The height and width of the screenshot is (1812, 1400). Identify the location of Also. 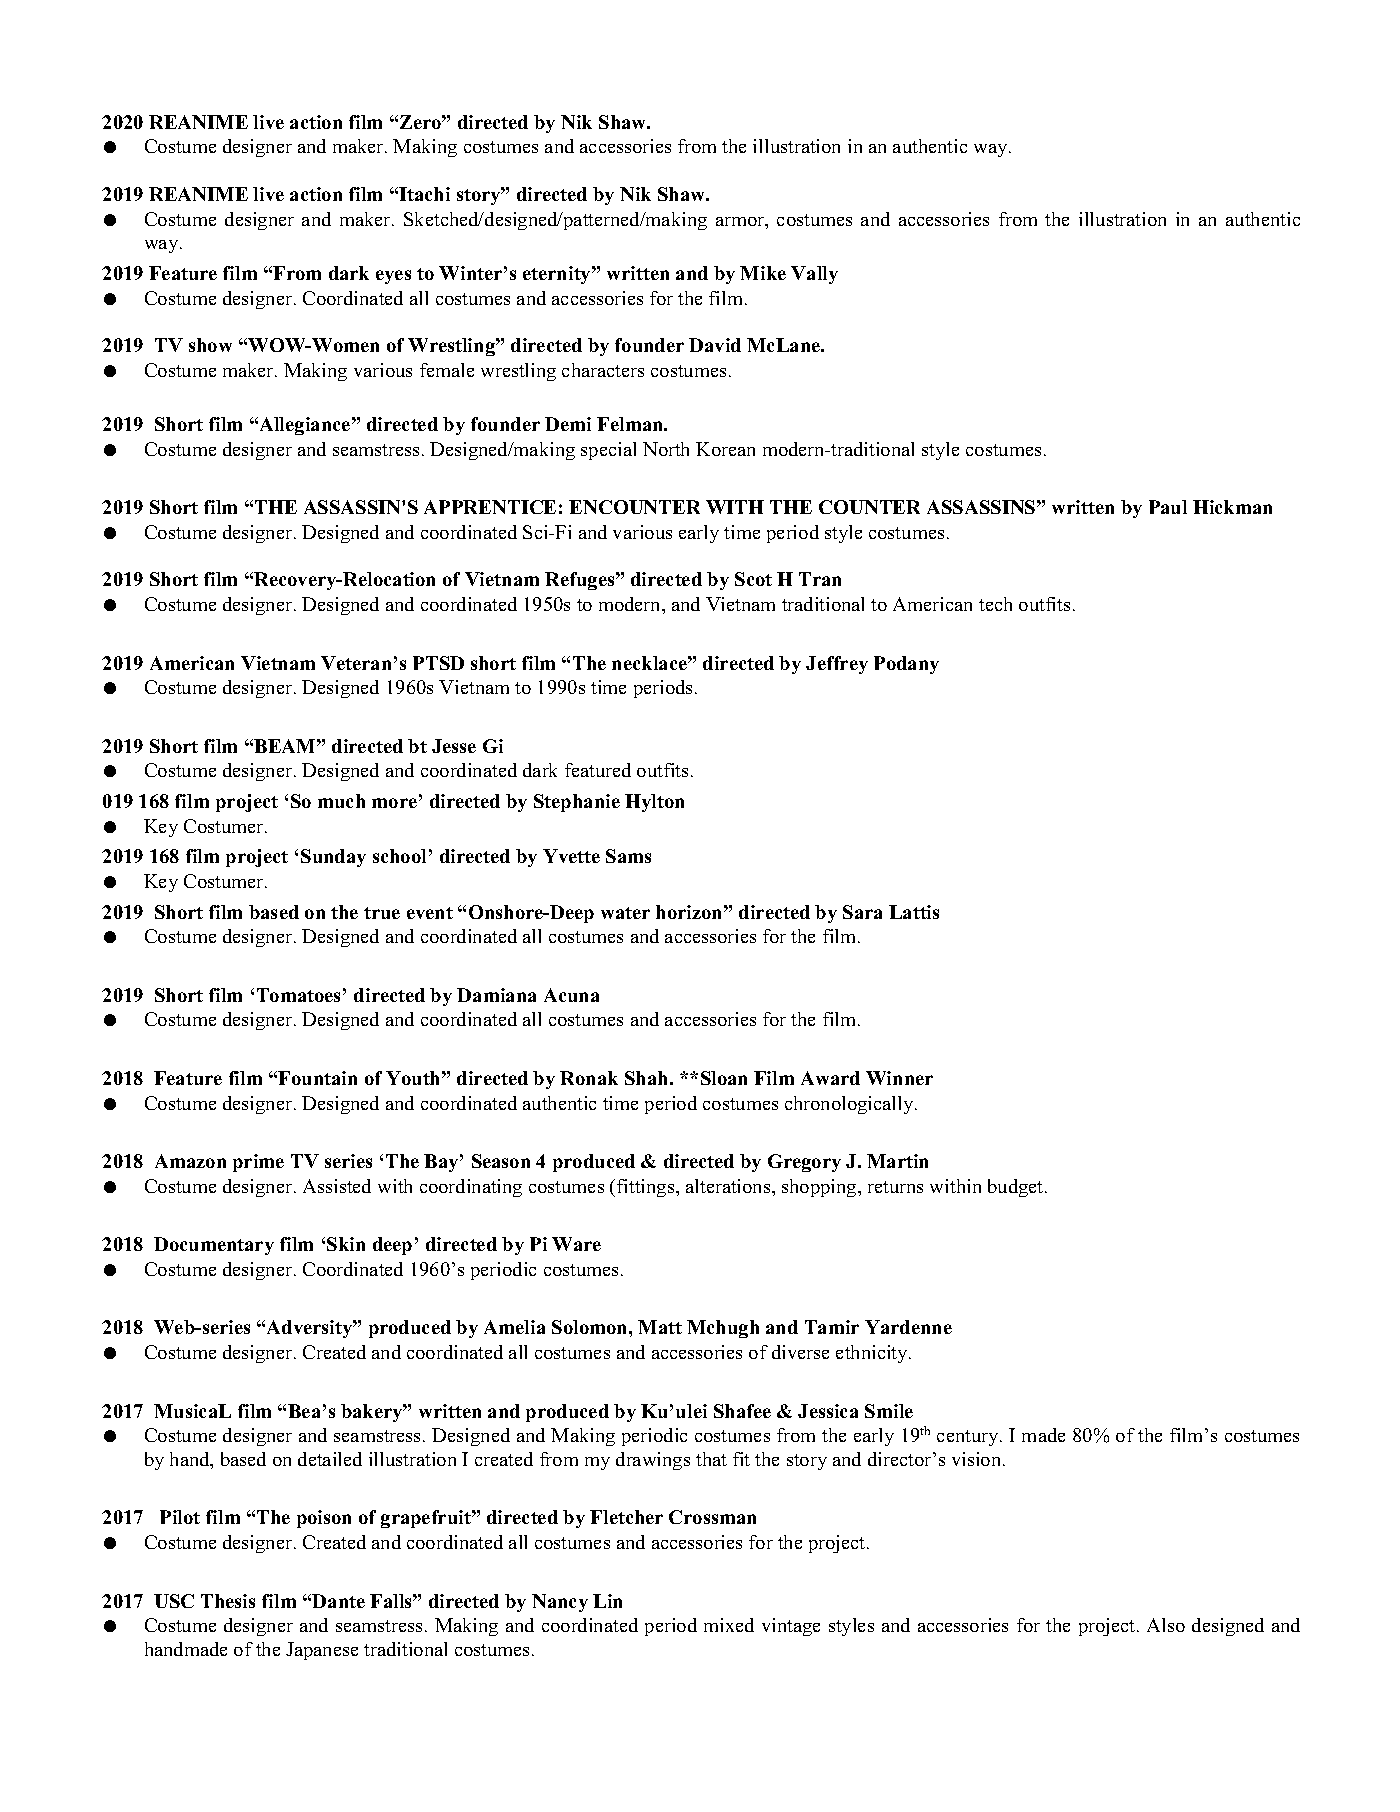
(1166, 1625).
